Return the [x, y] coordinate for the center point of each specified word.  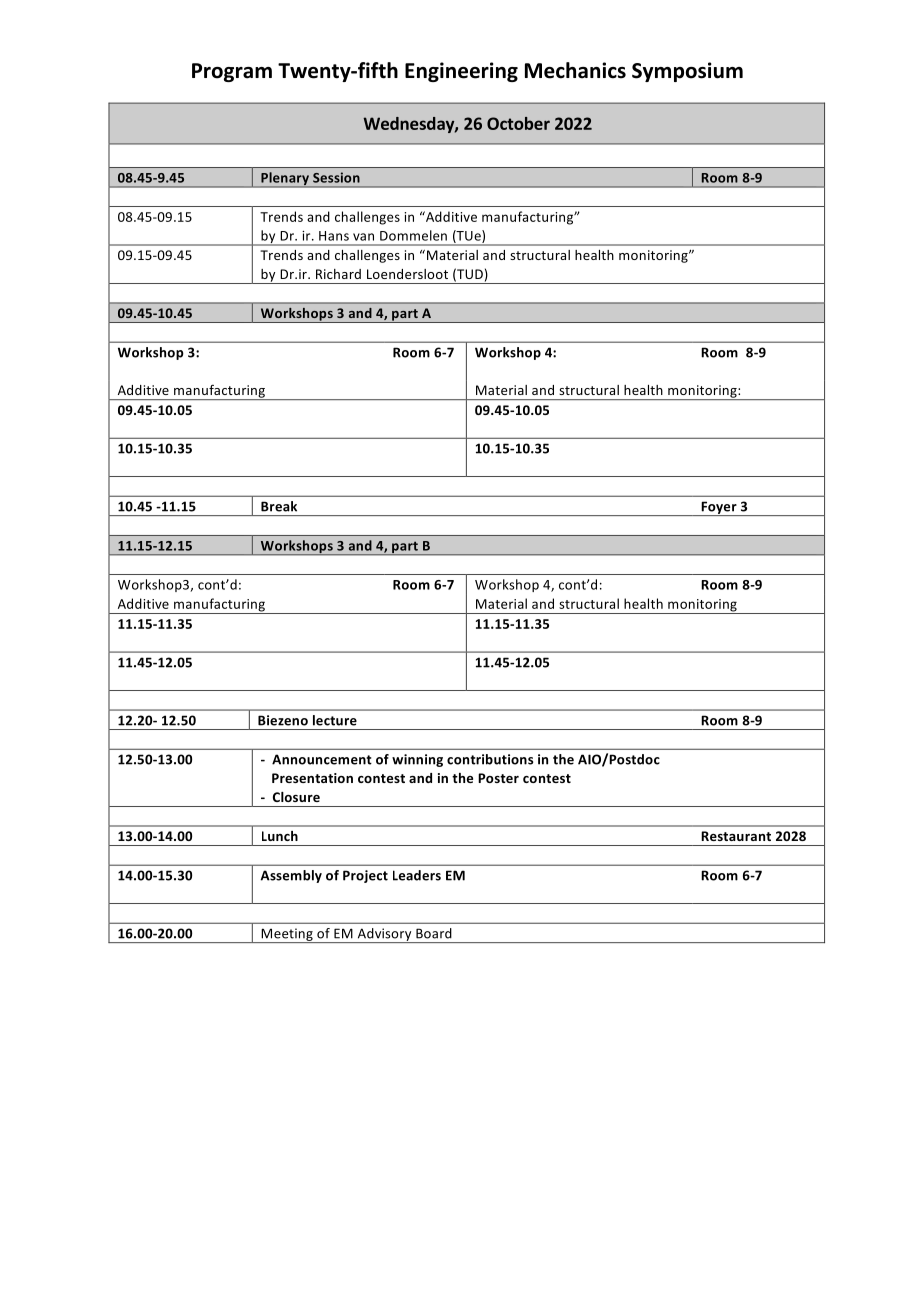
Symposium [687, 72]
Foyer [719, 508]
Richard [338, 274]
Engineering [461, 72]
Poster [498, 778]
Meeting [287, 935]
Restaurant [736, 836]
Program [232, 72]
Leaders [417, 875]
